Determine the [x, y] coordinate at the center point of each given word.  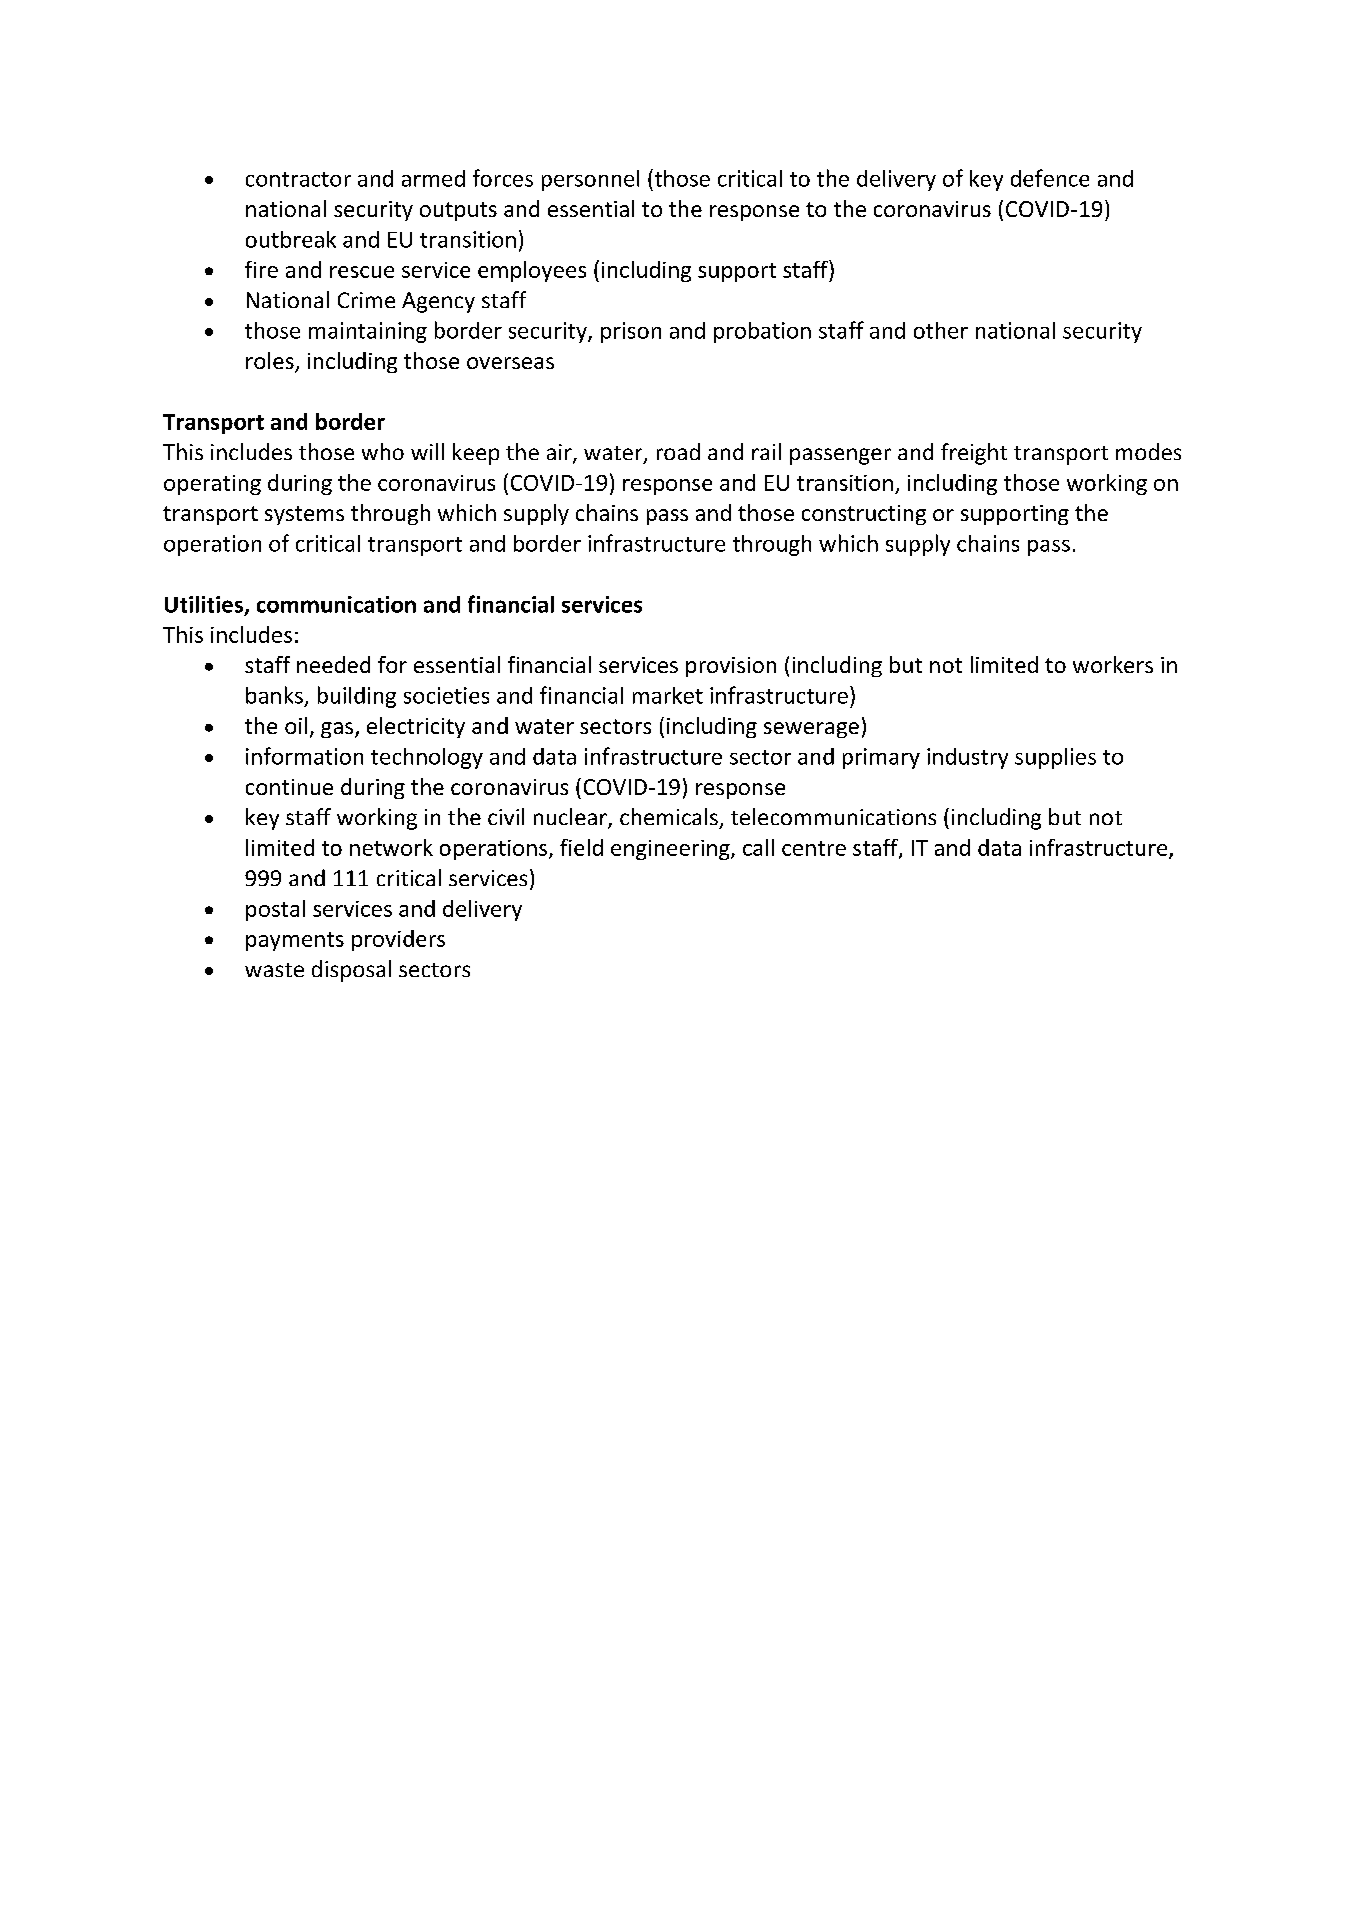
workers [1113, 664]
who [383, 451]
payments [295, 941]
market [668, 695]
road [678, 451]
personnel [590, 180]
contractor [298, 179]
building [357, 697]
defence [1050, 178]
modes [1148, 451]
